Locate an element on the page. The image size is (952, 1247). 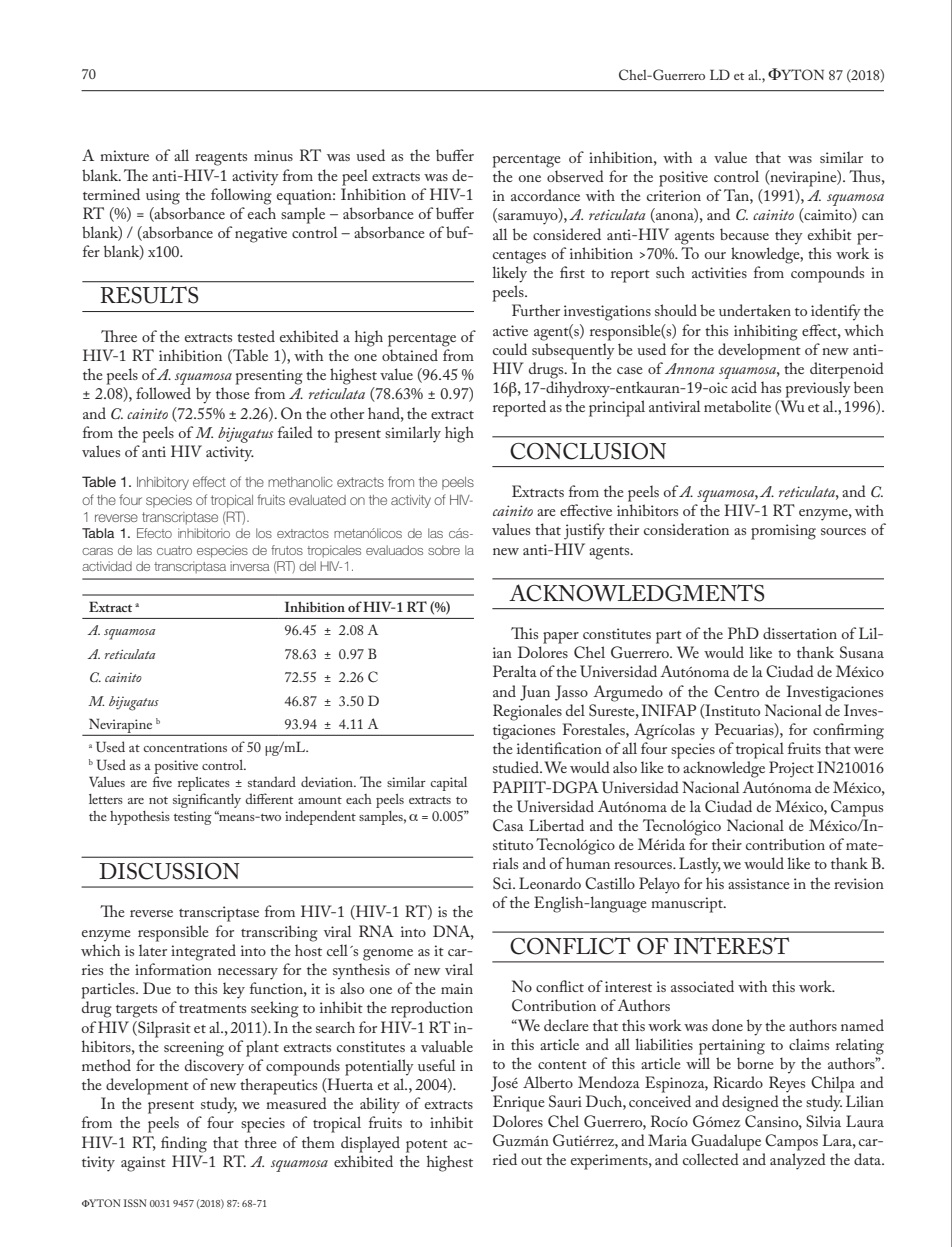
accordance is located at coordinates (545, 195).
